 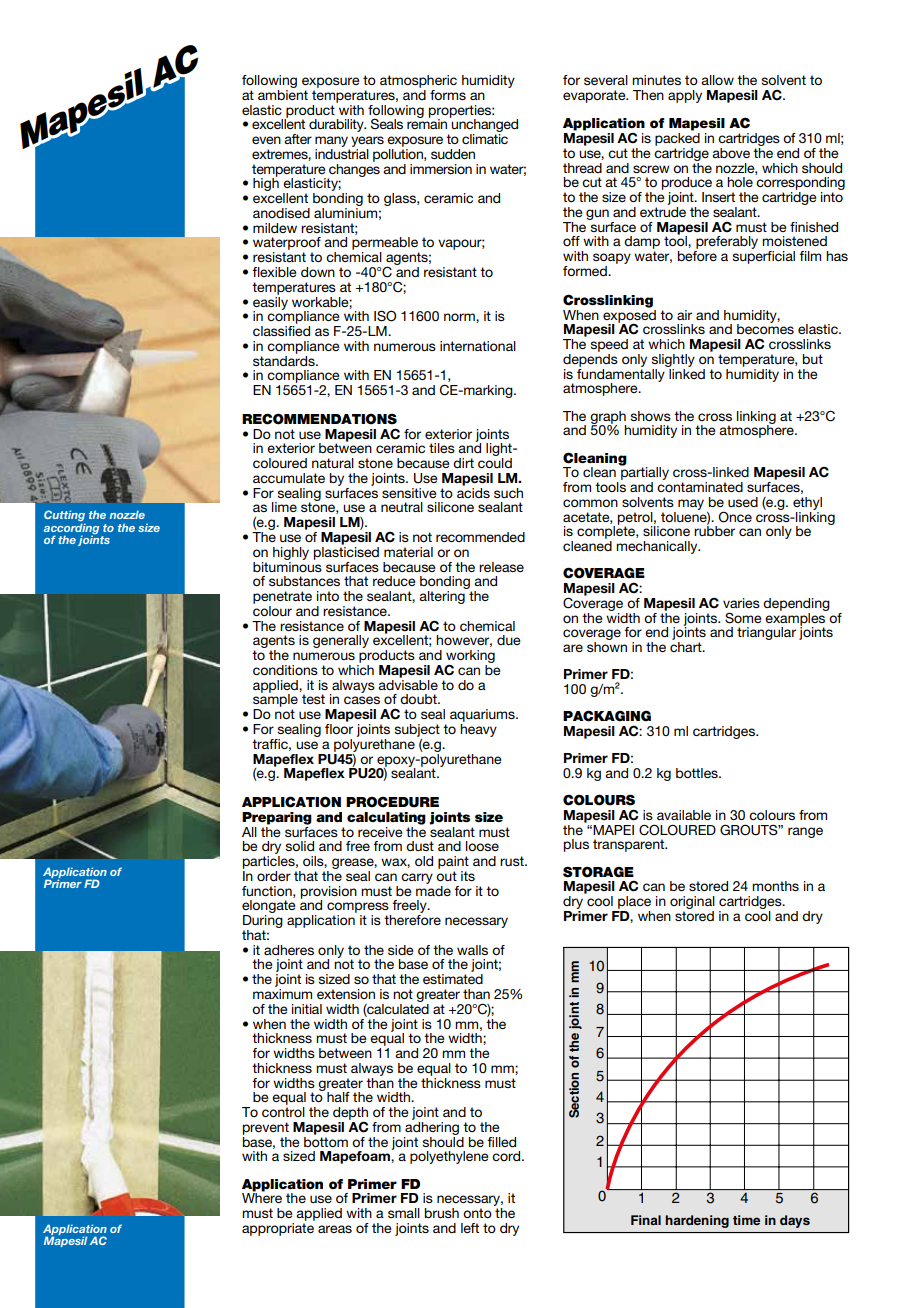 What do you see at coordinates (731, 153) in the screenshot?
I see `above` at bounding box center [731, 153].
